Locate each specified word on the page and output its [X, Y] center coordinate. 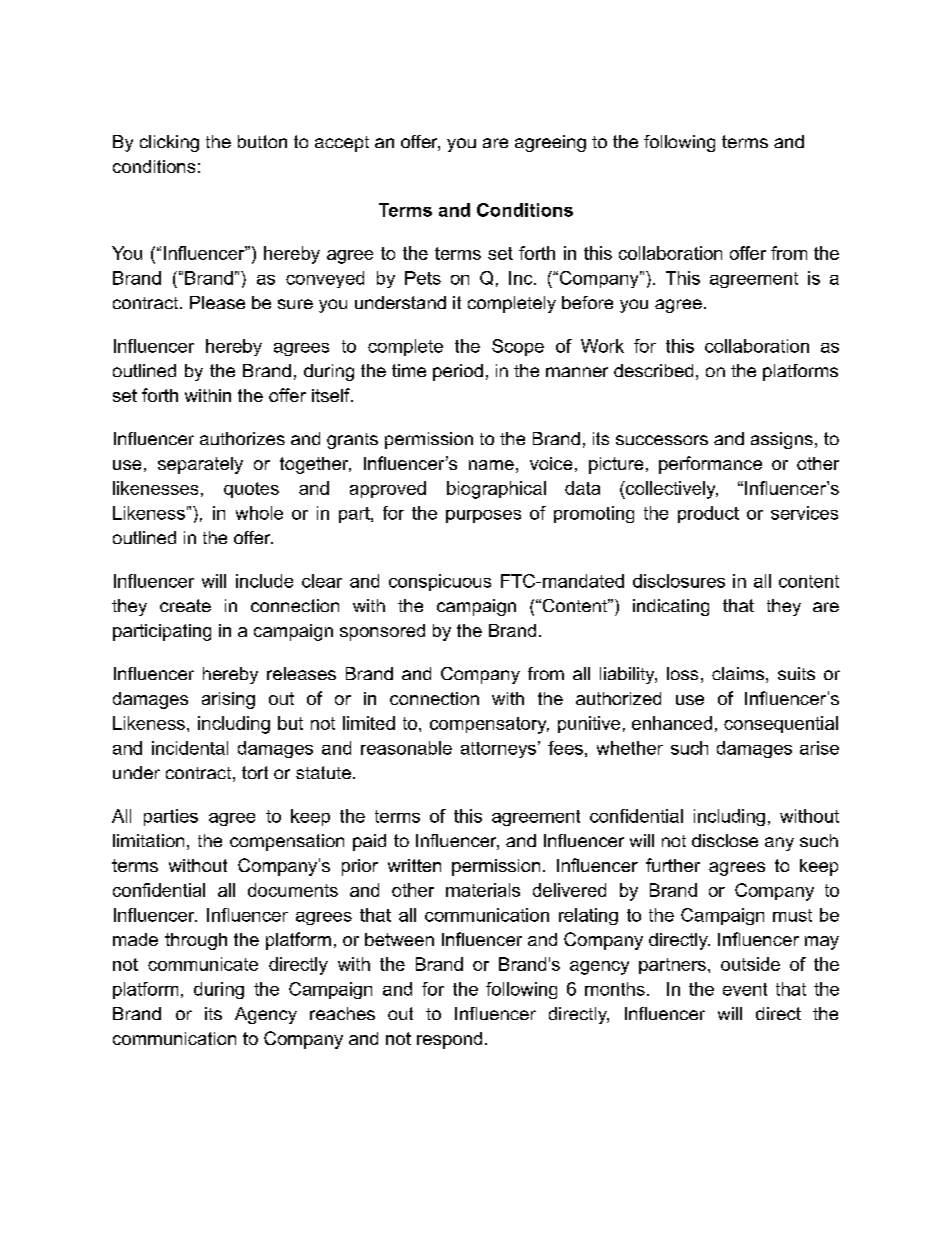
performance [710, 465]
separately [200, 465]
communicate [203, 964]
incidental [190, 748]
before [587, 302]
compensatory [489, 725]
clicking [169, 143]
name [491, 465]
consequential [781, 724]
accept [342, 144]
